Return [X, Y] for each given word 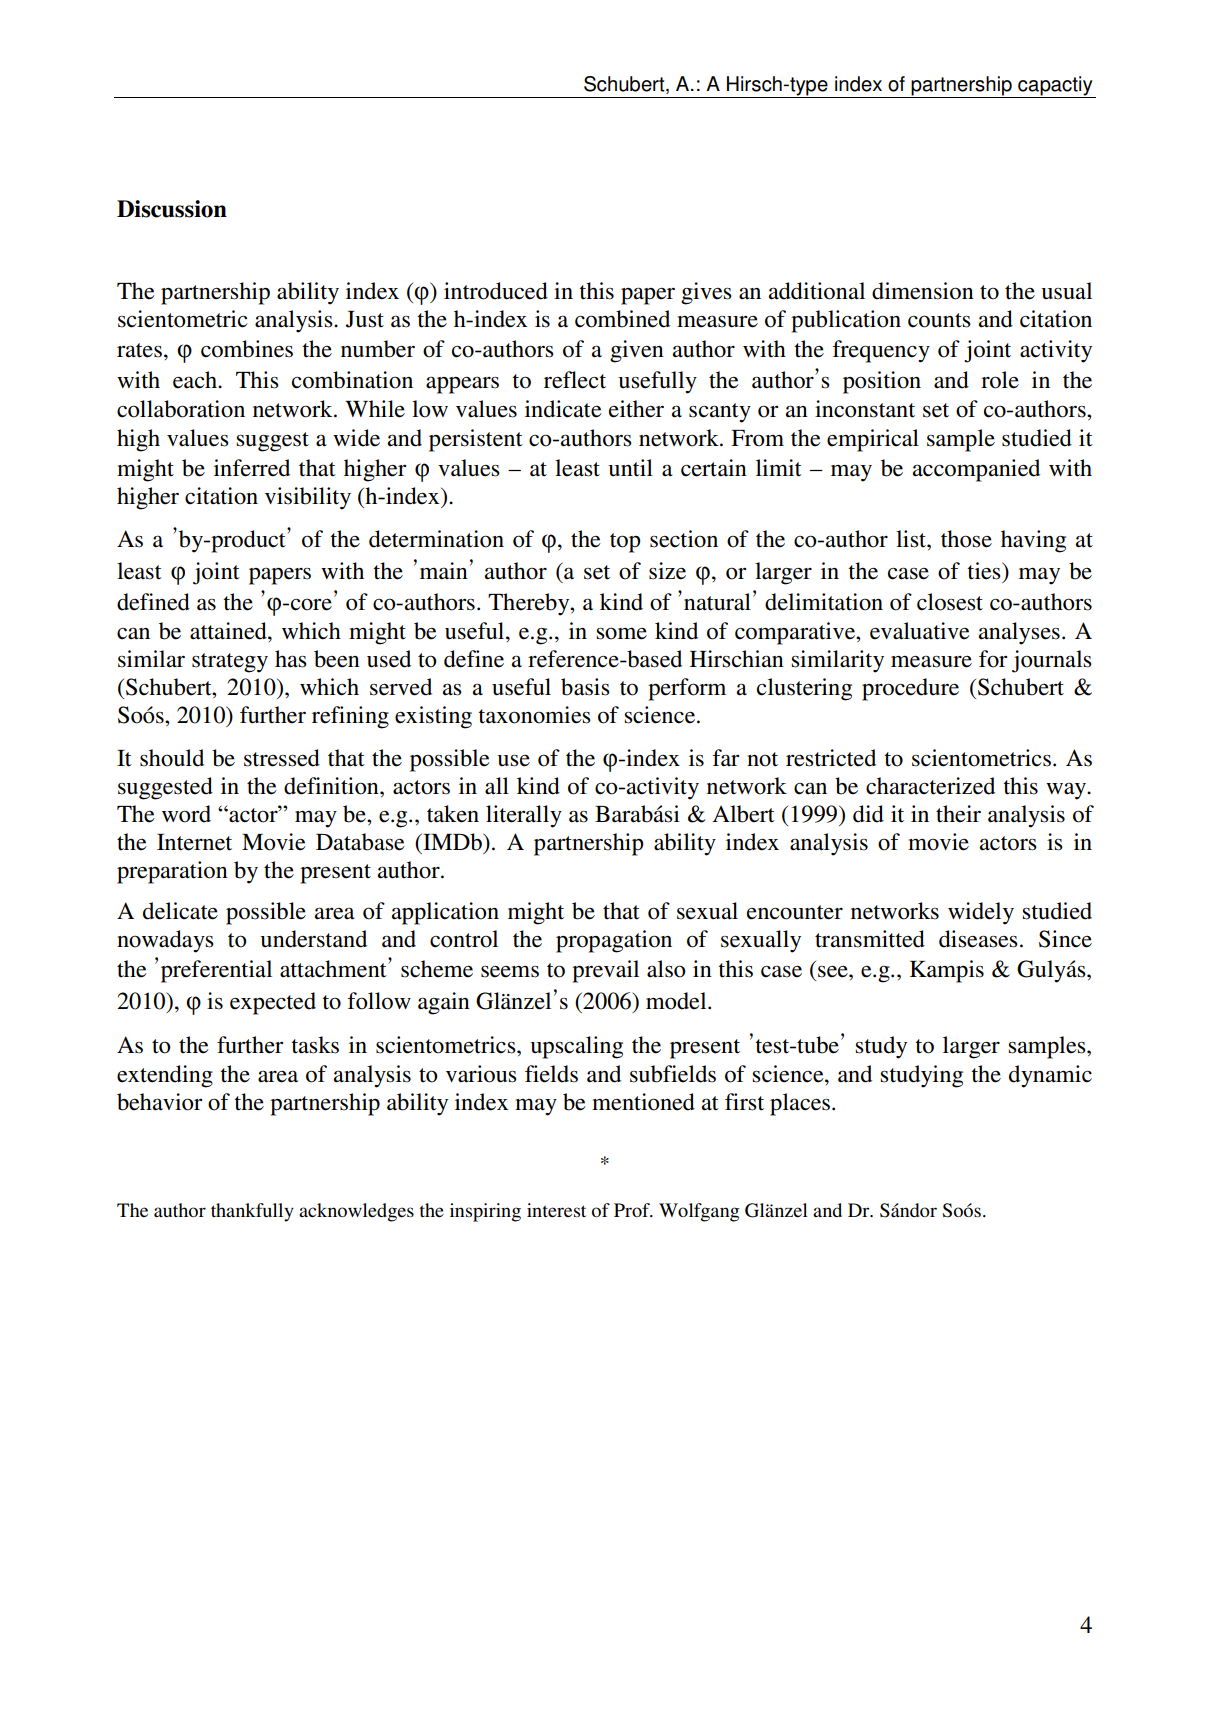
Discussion [172, 209]
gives [706, 293]
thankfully [252, 1212]
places [800, 1104]
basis [585, 687]
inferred [252, 468]
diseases [978, 939]
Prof [633, 1210]
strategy [230, 663]
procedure [910, 689]
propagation [614, 941]
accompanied [976, 470]
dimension [923, 291]
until [630, 468]
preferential [216, 971]
